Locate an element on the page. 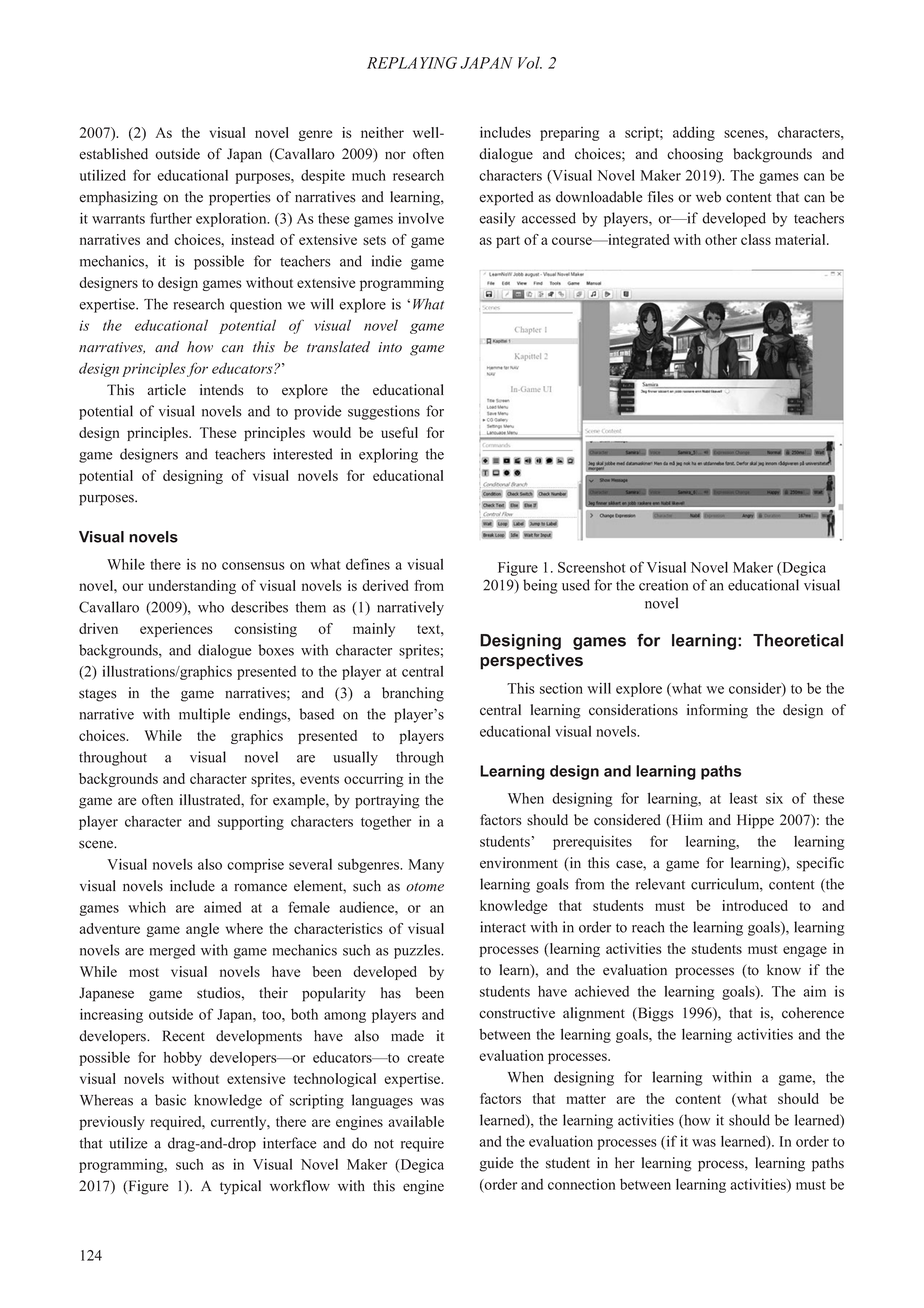  properties is located at coordinates (240, 198).
